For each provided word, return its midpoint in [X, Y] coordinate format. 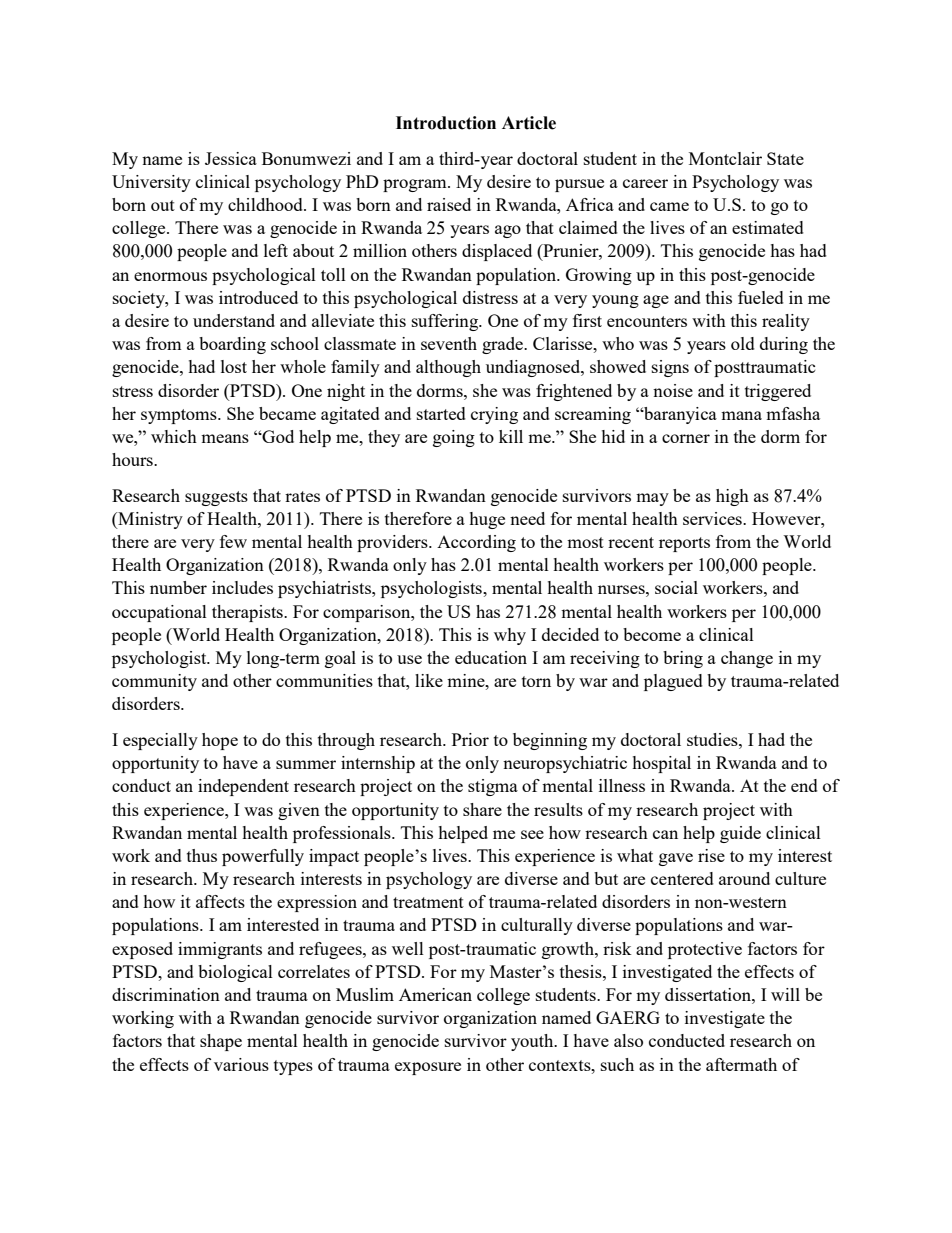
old [743, 343]
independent [243, 787]
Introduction [446, 123]
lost [234, 366]
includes [242, 587]
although [448, 368]
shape [221, 1042]
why [510, 636]
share [482, 809]
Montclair [725, 158]
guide [740, 834]
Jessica [231, 158]
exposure [428, 1068]
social [676, 587]
